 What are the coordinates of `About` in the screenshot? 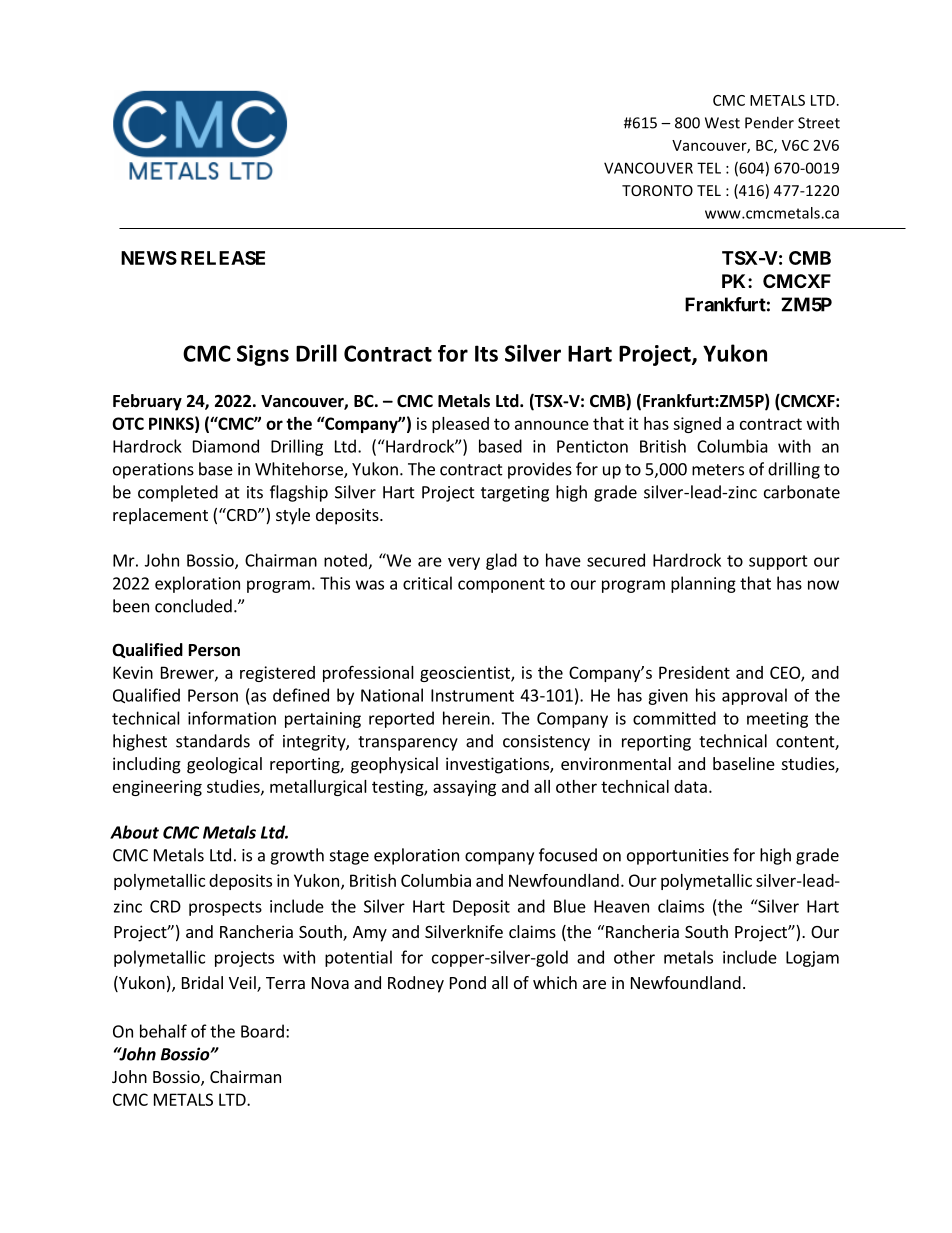 It's located at (134, 832).
